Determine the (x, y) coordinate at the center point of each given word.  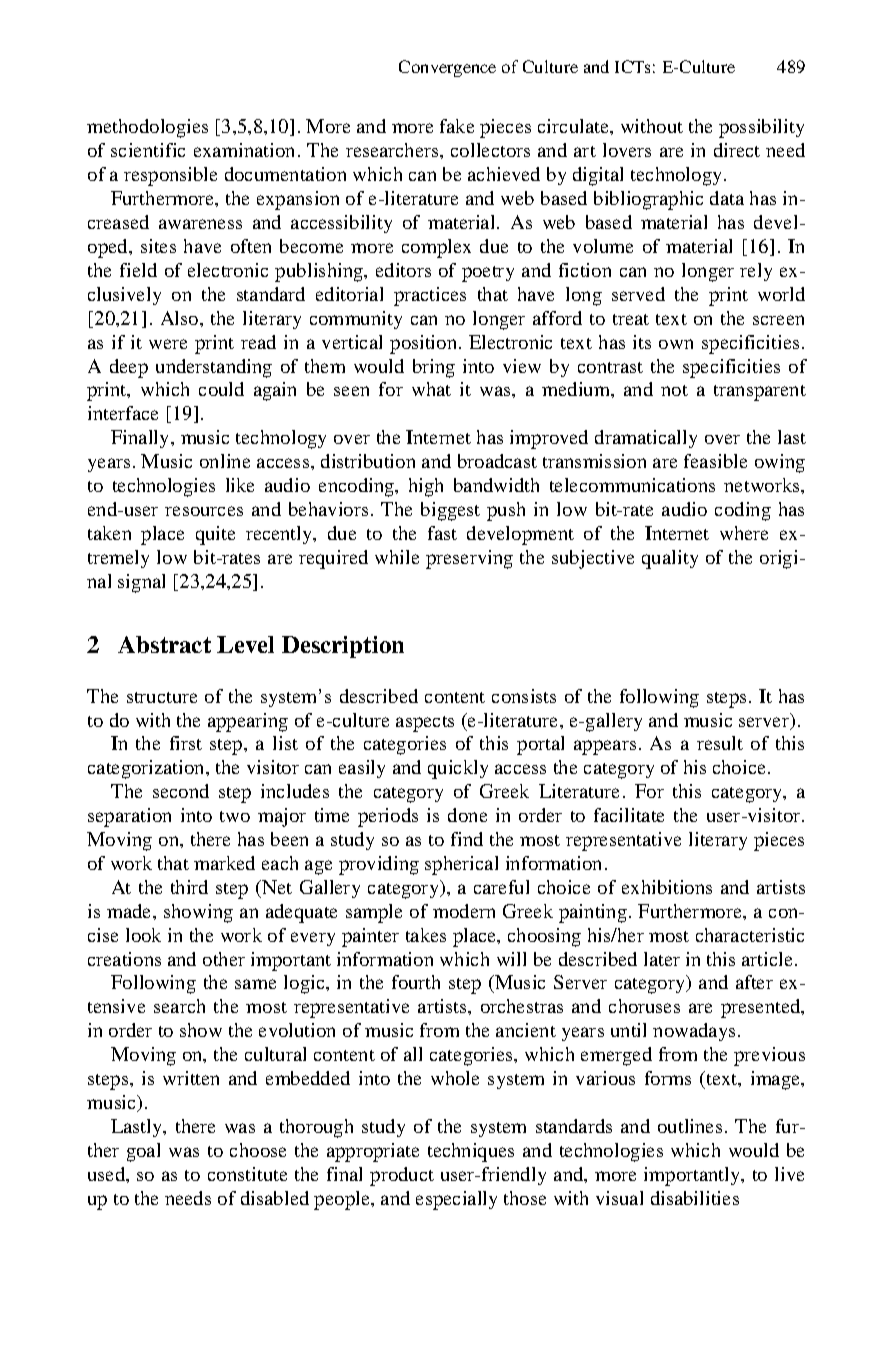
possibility (761, 128)
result (720, 743)
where (744, 533)
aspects (425, 724)
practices (430, 296)
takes (426, 935)
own (676, 344)
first (186, 743)
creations (124, 959)
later (662, 959)
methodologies (147, 128)
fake (457, 126)
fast (442, 533)
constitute (247, 1174)
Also (181, 318)
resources (204, 511)
